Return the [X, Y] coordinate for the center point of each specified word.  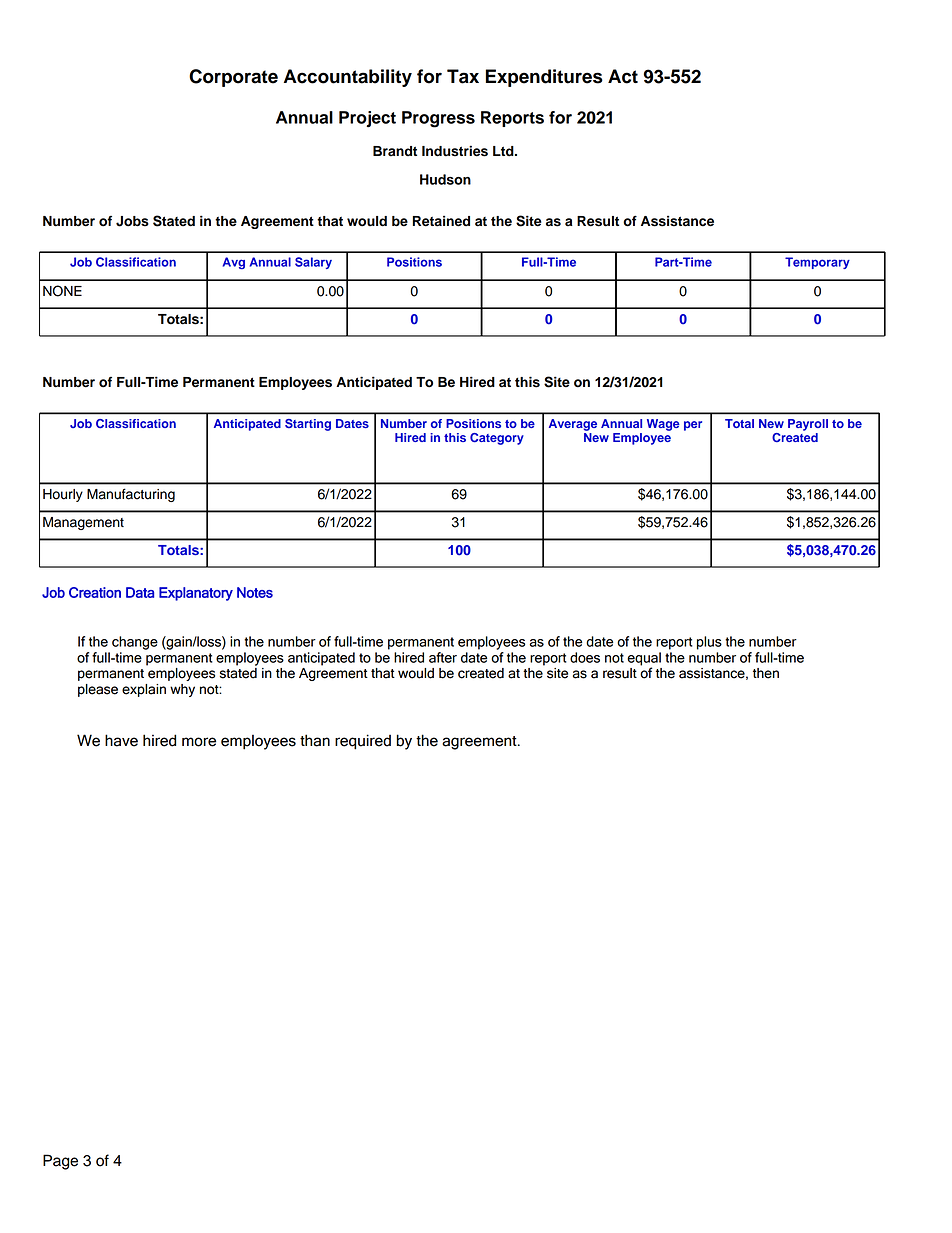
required [363, 742]
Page [60, 1162]
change [135, 643]
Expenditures [544, 78]
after [443, 657]
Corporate [233, 78]
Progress [438, 119]
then [766, 673]
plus [709, 643]
